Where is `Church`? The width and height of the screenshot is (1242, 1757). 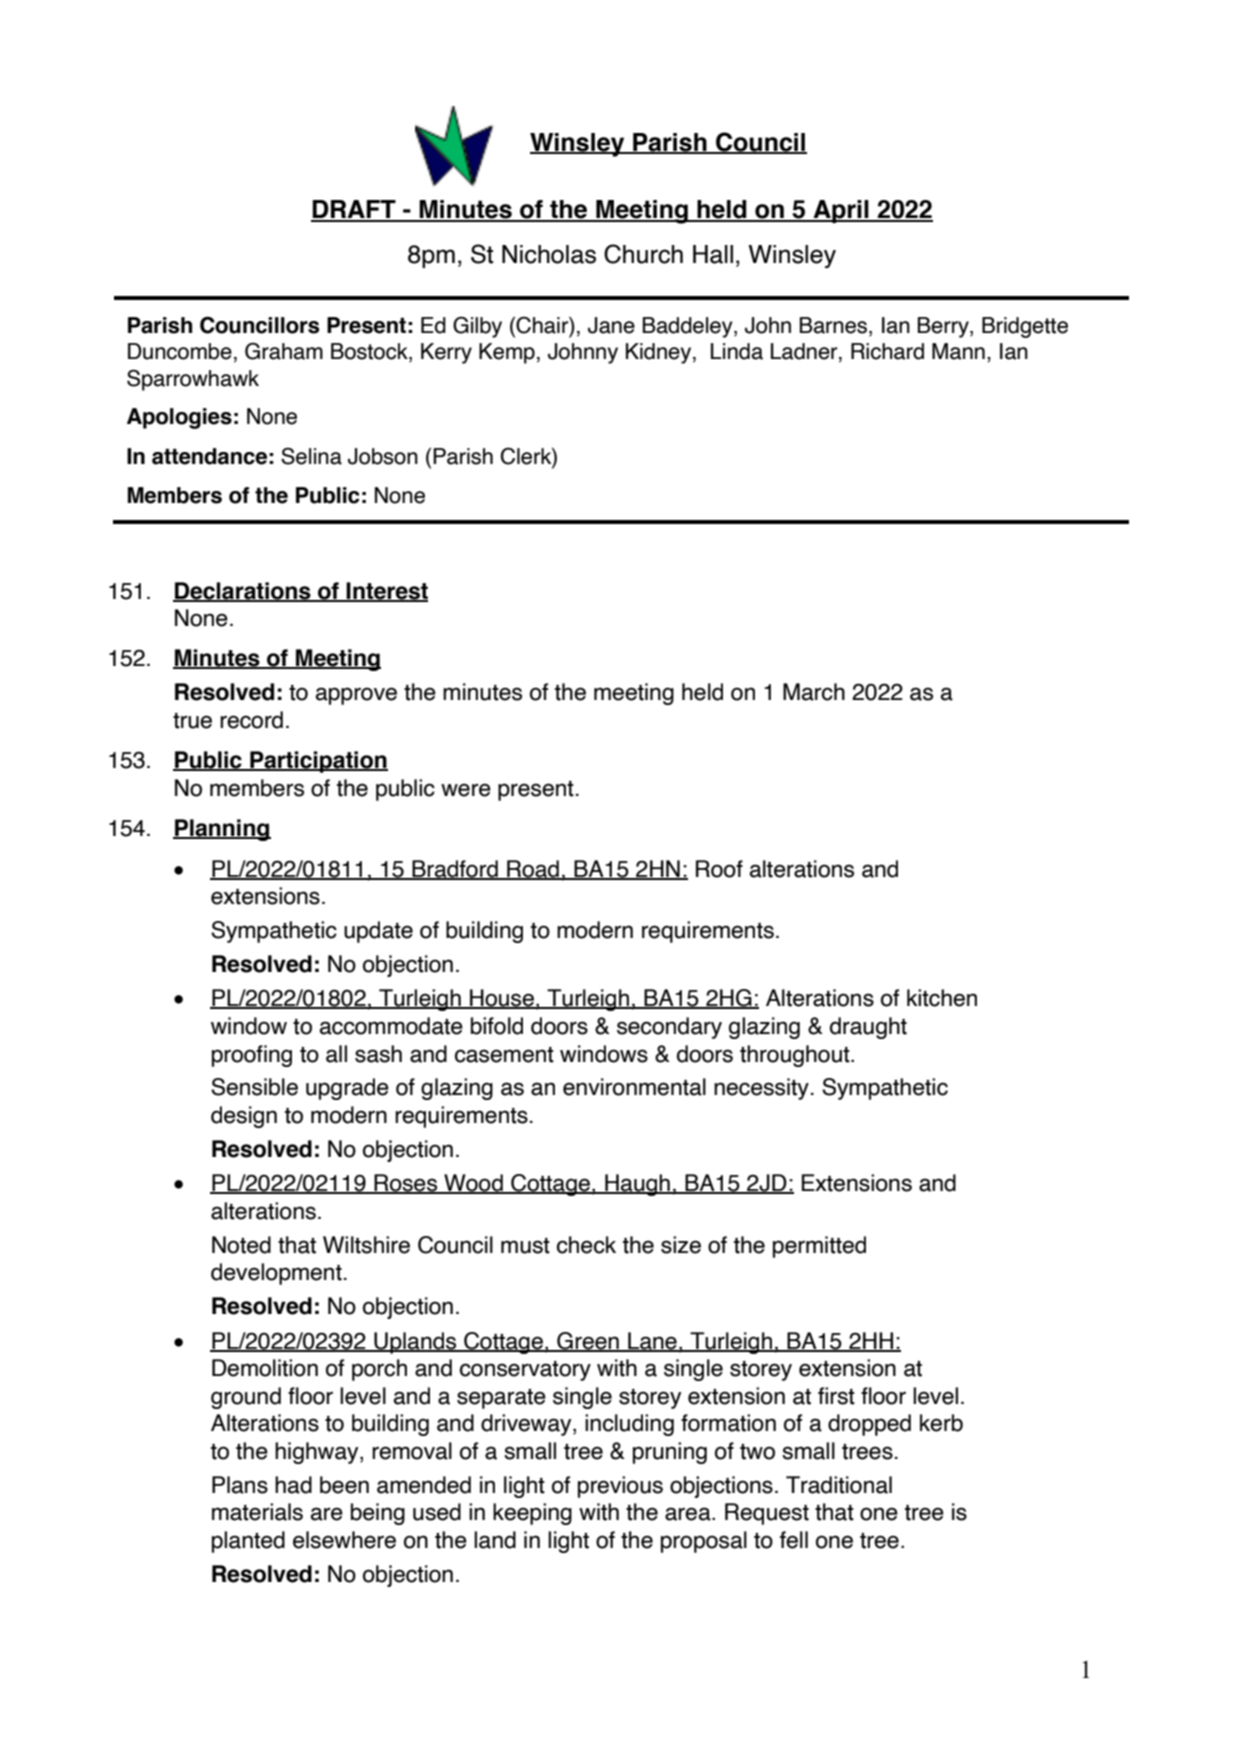 Church is located at coordinates (643, 254).
